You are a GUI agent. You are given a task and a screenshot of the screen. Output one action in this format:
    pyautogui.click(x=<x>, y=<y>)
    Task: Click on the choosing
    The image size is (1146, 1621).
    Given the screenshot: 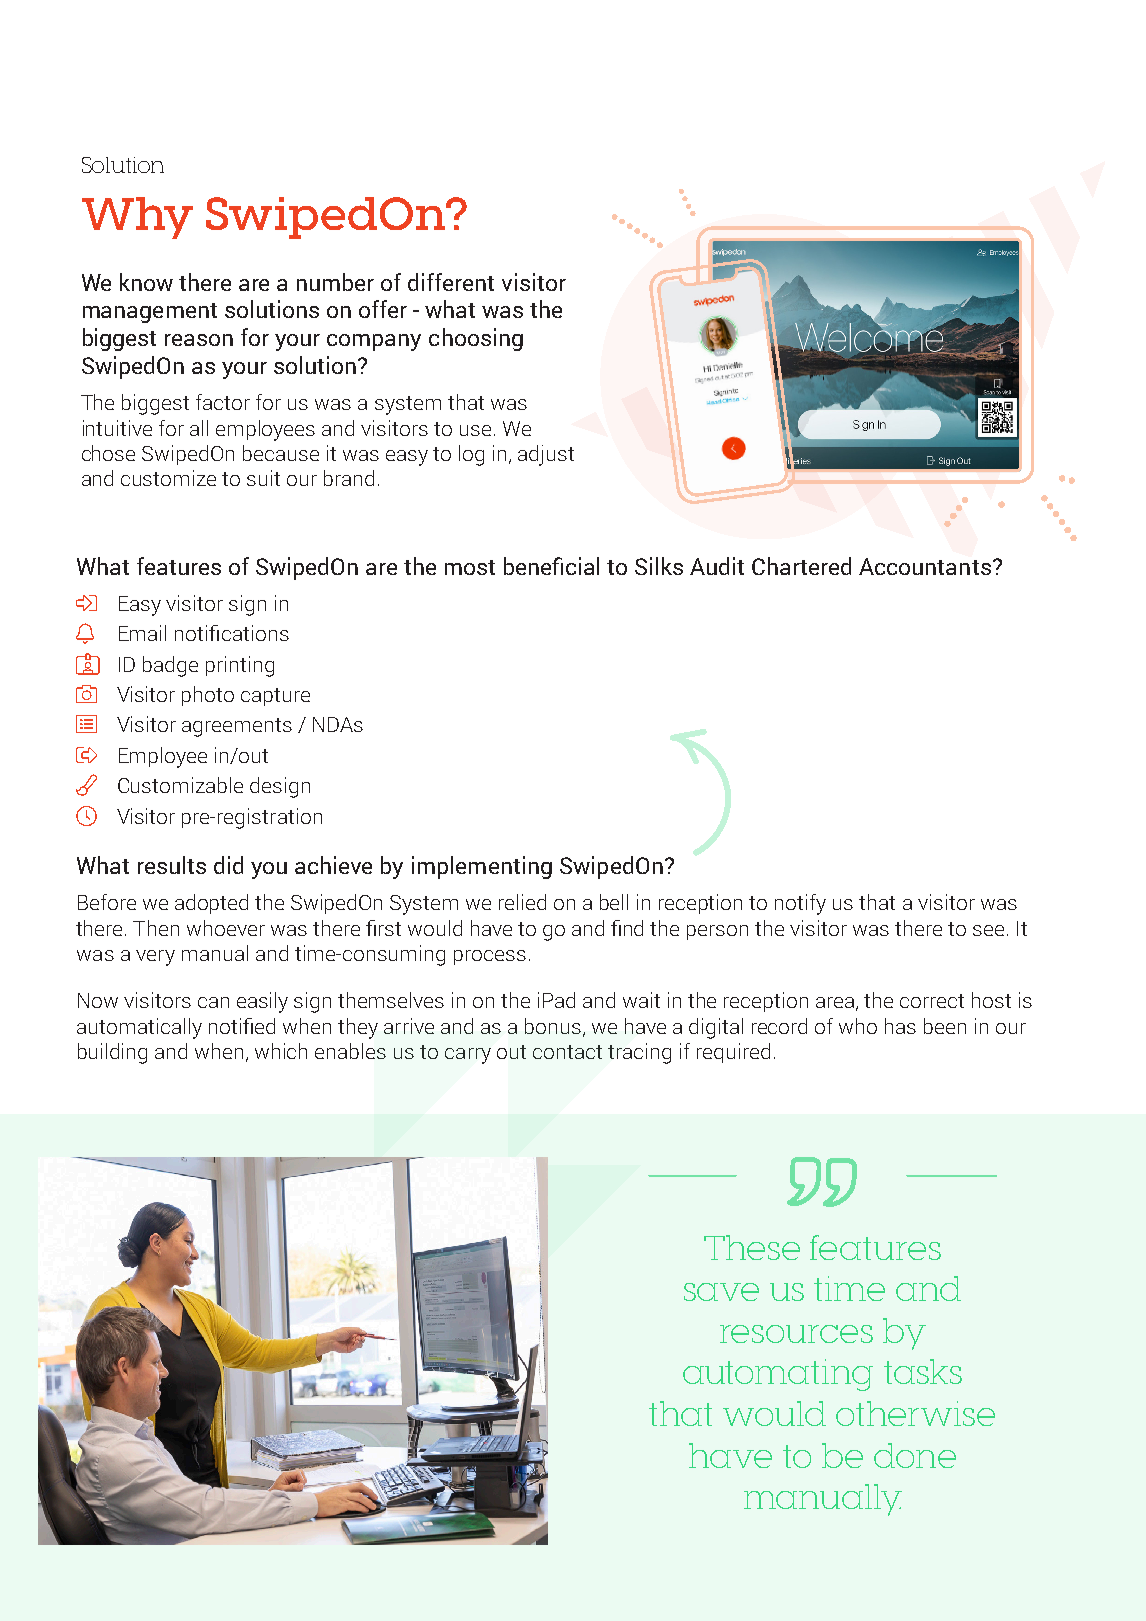 What is the action you would take?
    pyautogui.click(x=476, y=339)
